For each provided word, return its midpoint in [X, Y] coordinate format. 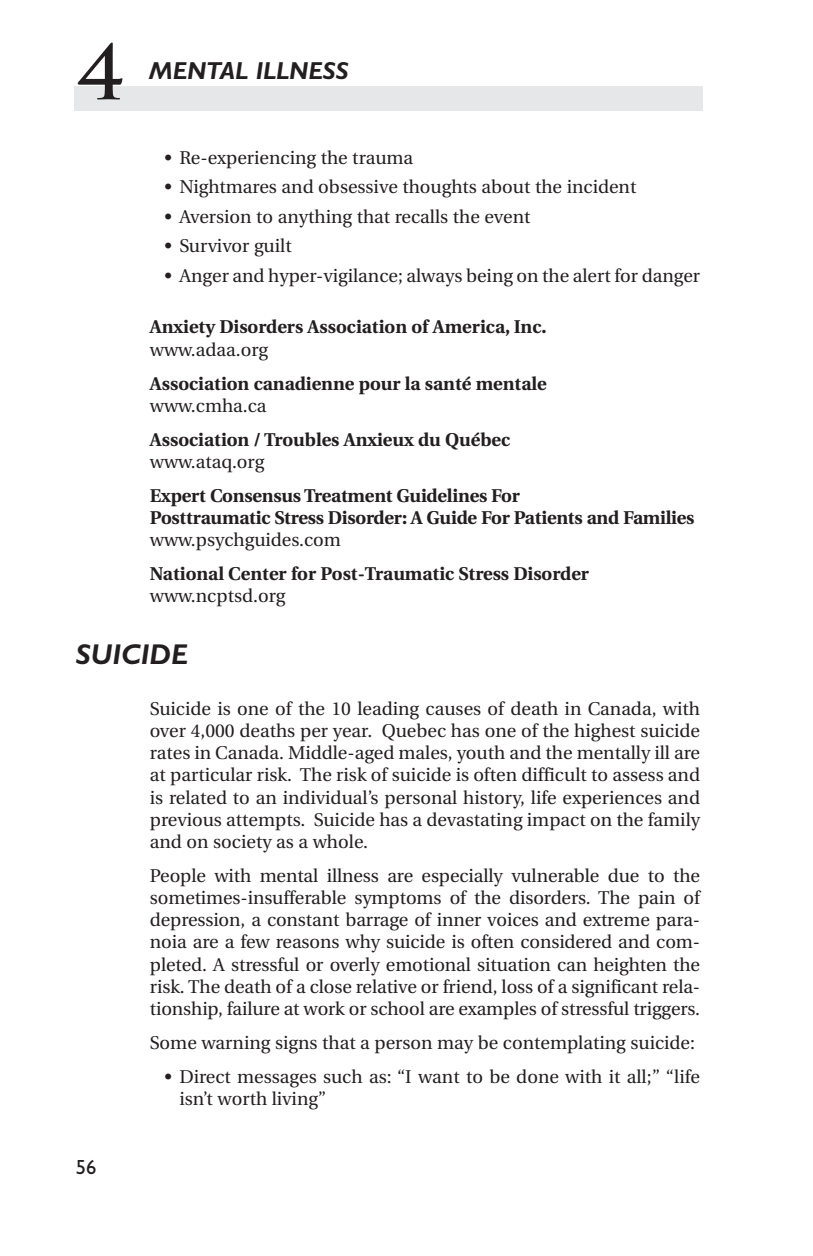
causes [453, 710]
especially [462, 877]
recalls [421, 216]
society [243, 844]
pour [380, 387]
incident [601, 186]
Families [658, 517]
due [623, 875]
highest [604, 732]
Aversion [215, 217]
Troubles [301, 439]
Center [257, 574]
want [439, 1077]
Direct [205, 1077]
